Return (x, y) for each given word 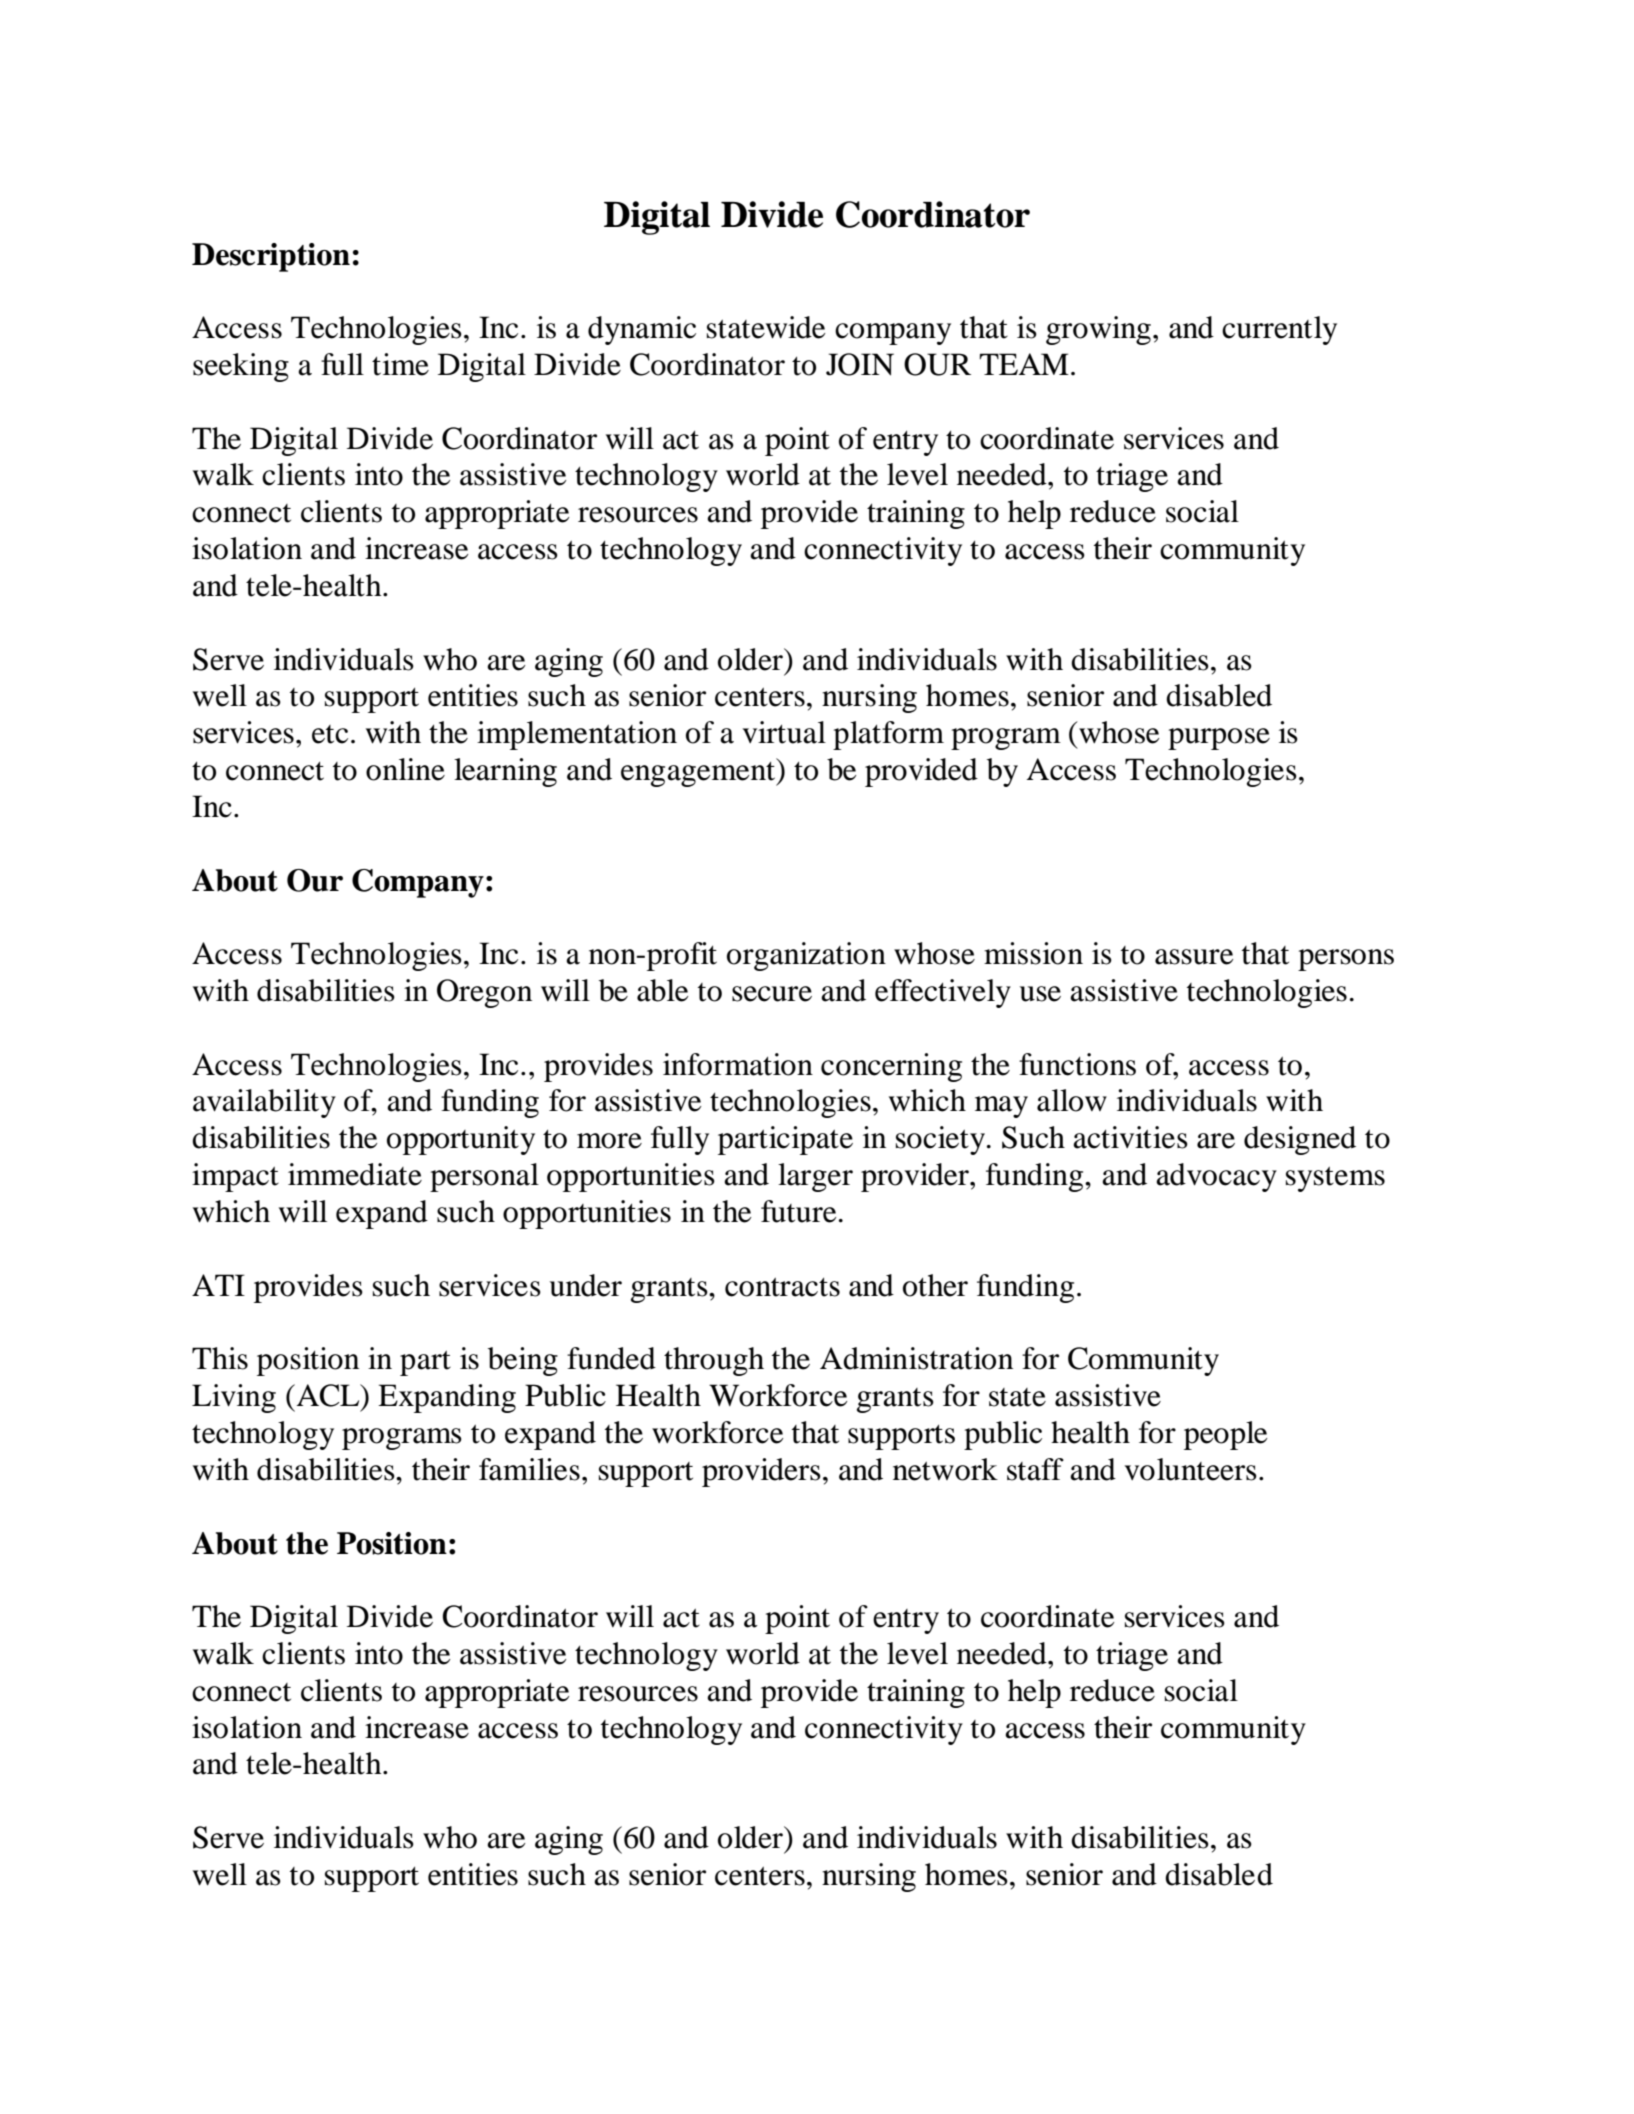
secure (772, 994)
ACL (329, 1395)
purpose (1219, 739)
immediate (355, 1174)
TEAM (1024, 364)
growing (1098, 330)
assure (1194, 957)
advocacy (1216, 1177)
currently (1279, 330)
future (798, 1211)
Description (271, 257)
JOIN (860, 364)
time (400, 364)
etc (330, 734)
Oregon (484, 993)
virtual (784, 732)
